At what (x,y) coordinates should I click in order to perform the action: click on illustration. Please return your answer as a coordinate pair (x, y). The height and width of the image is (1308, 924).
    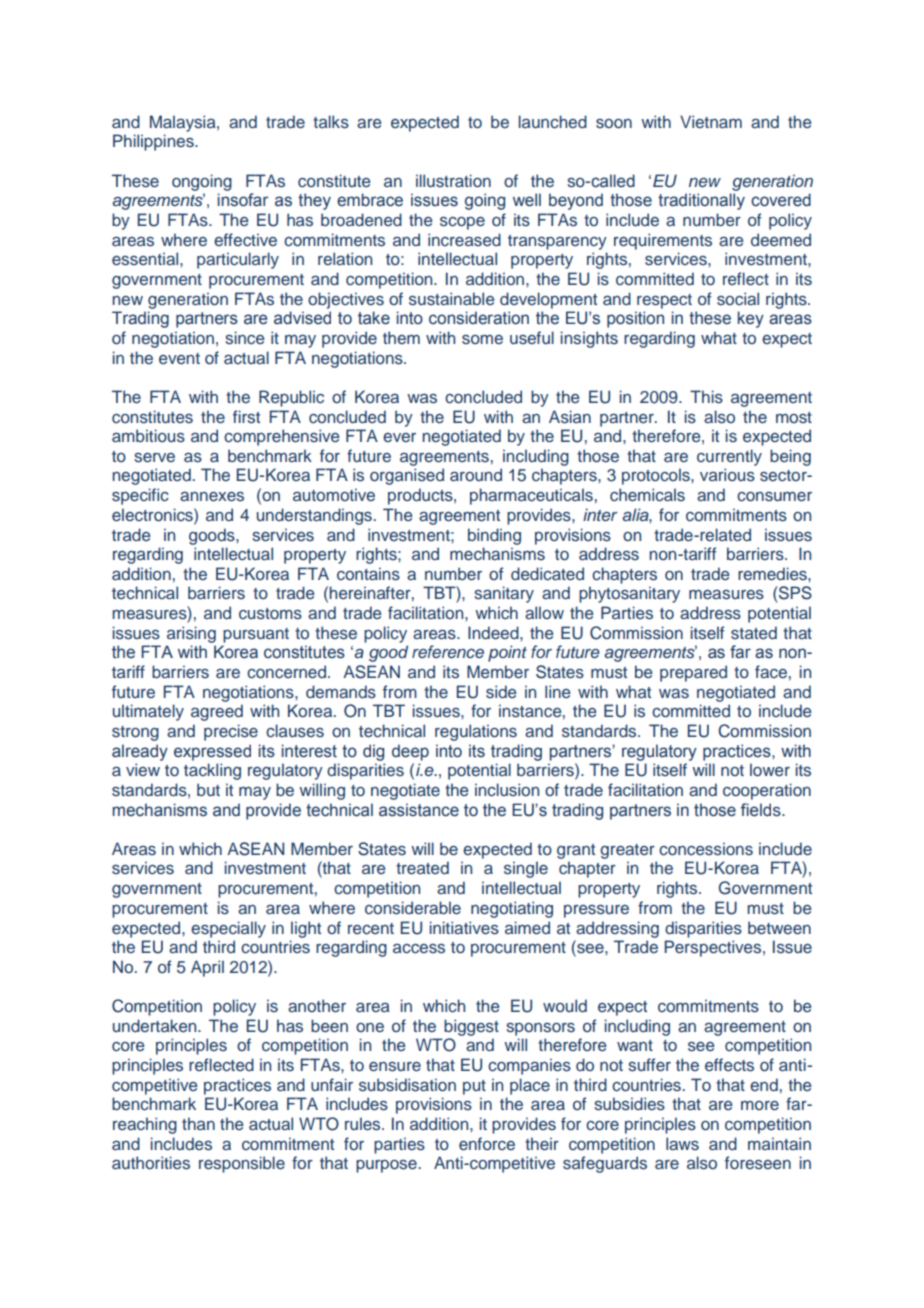
    Looking at the image, I should click on (453, 181).
